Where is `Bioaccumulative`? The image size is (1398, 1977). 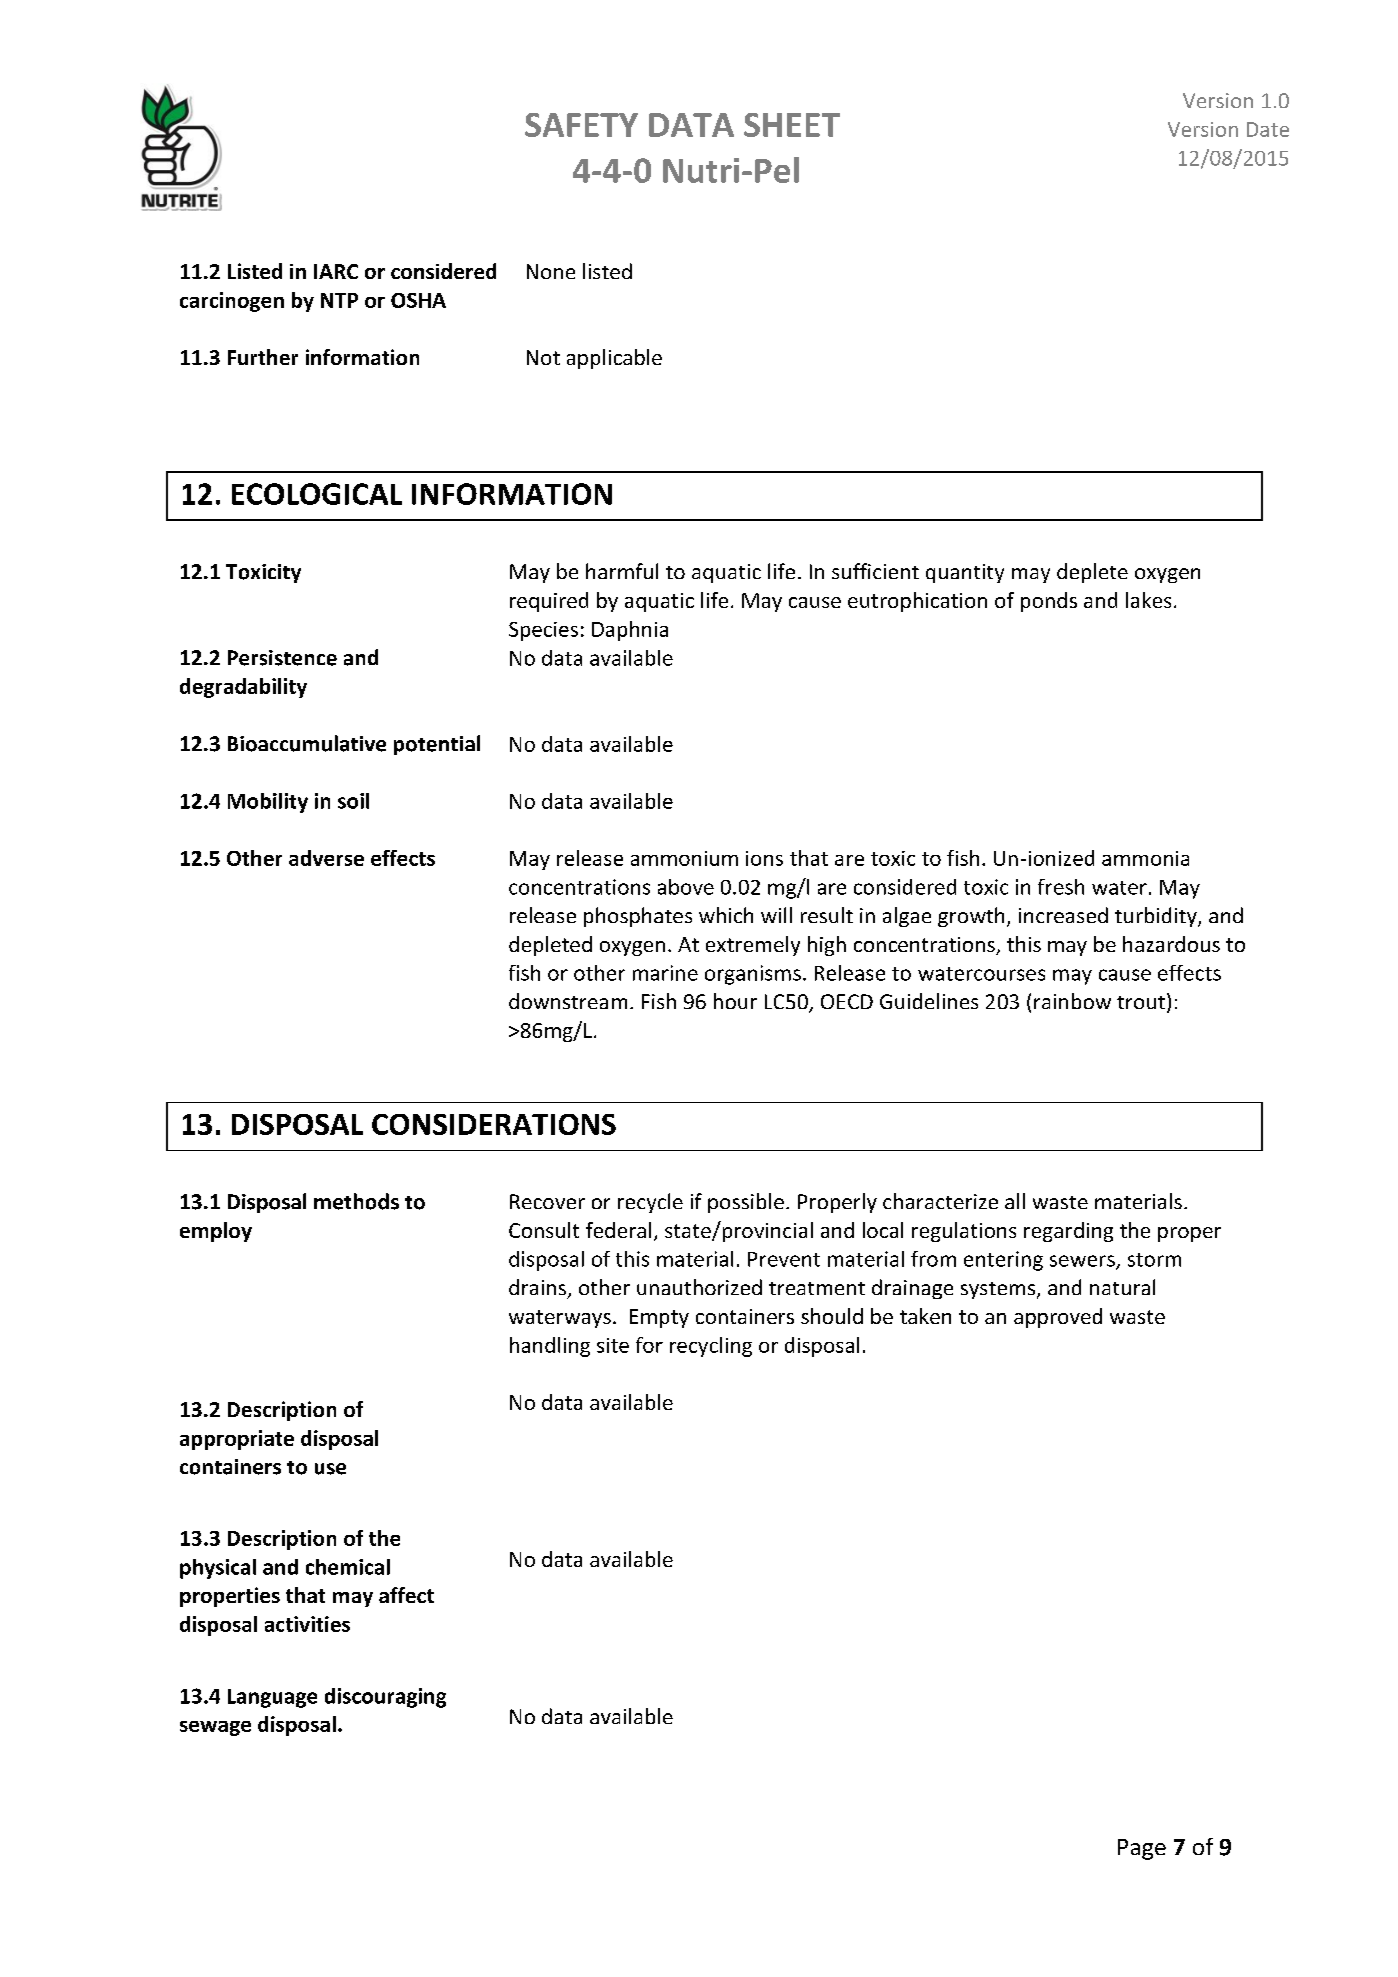 Bioaccumulative is located at coordinates (307, 743).
